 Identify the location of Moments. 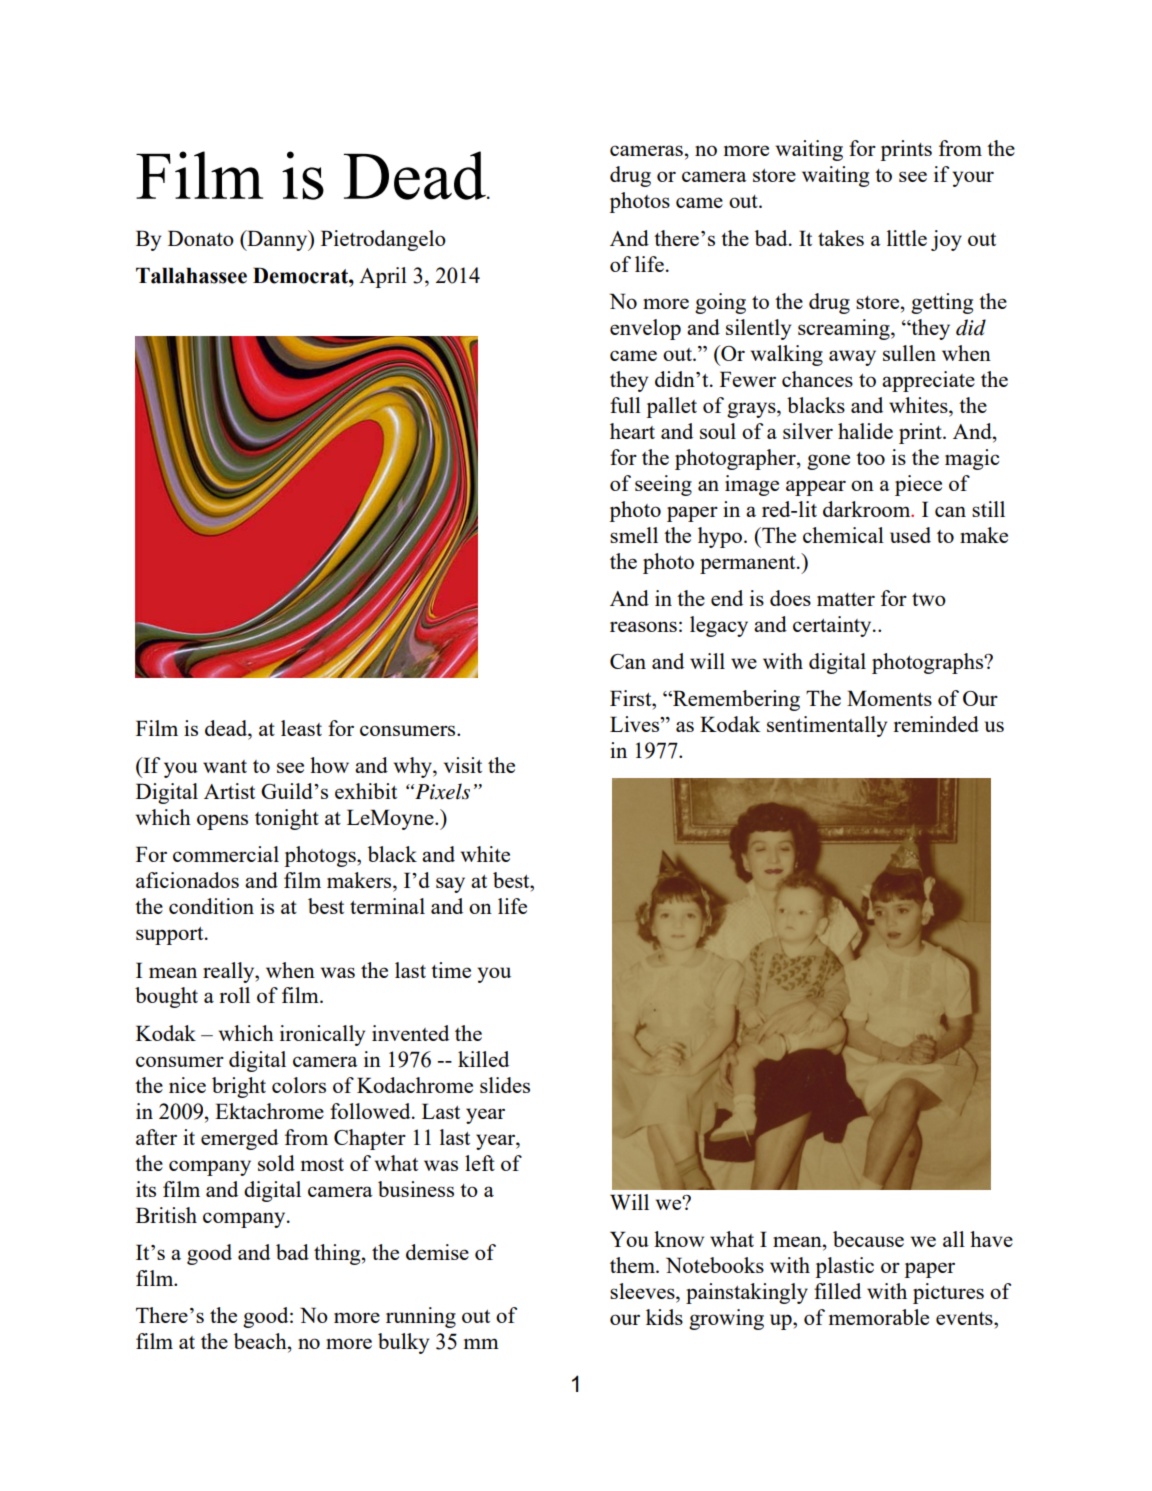
(889, 698).
